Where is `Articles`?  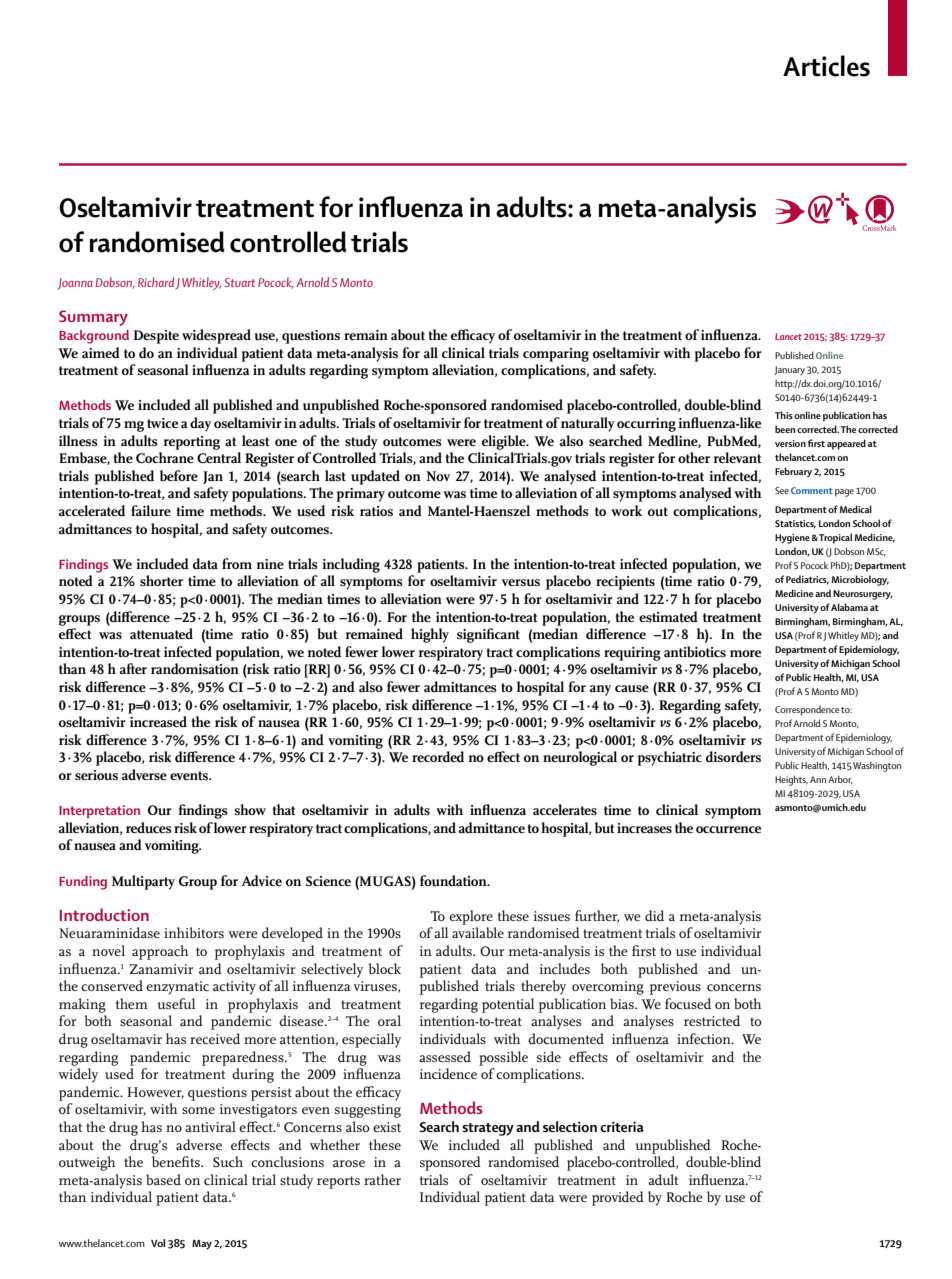
Articles is located at coordinates (826, 66).
